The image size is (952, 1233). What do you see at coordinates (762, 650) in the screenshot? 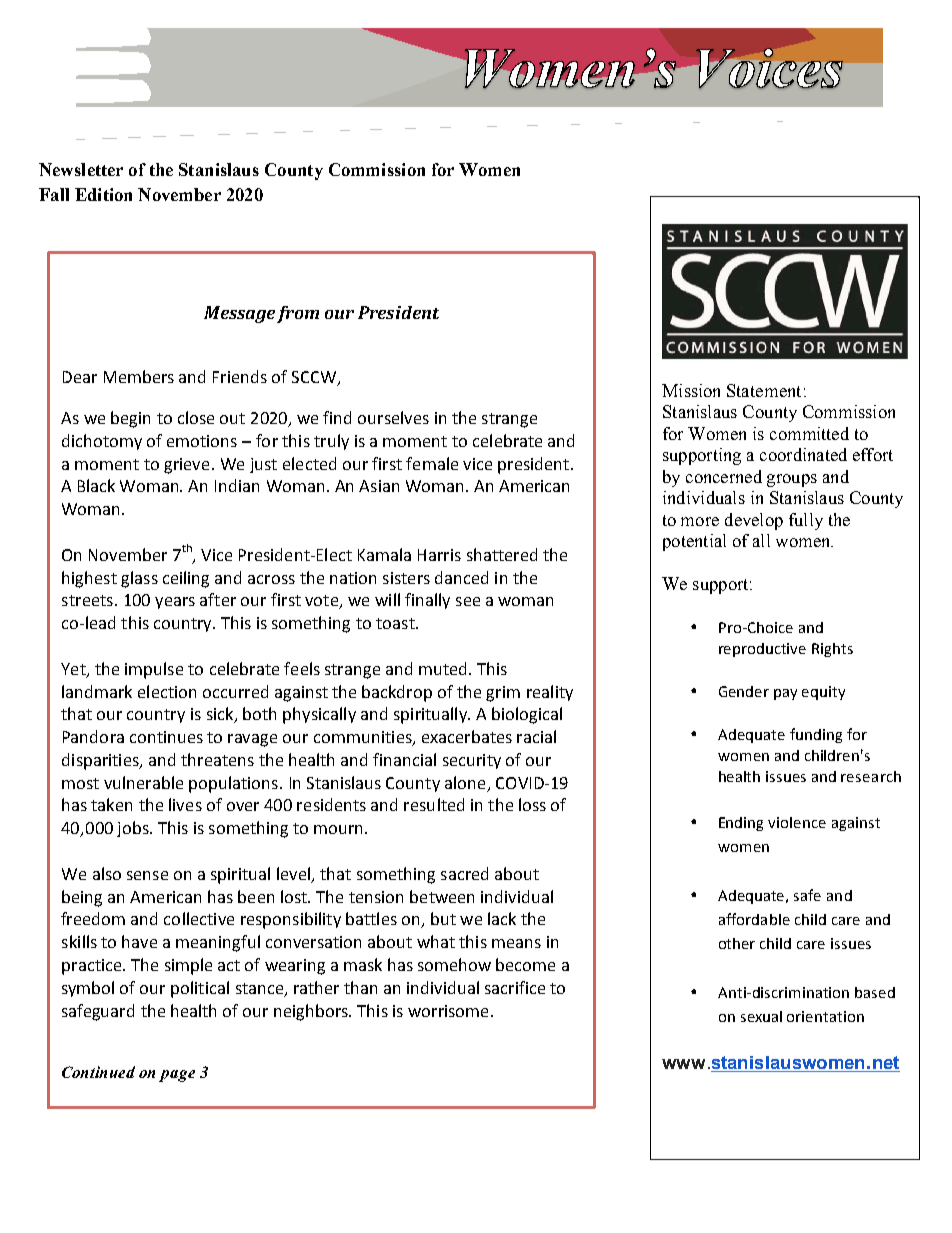
I see `reproductive` at bounding box center [762, 650].
